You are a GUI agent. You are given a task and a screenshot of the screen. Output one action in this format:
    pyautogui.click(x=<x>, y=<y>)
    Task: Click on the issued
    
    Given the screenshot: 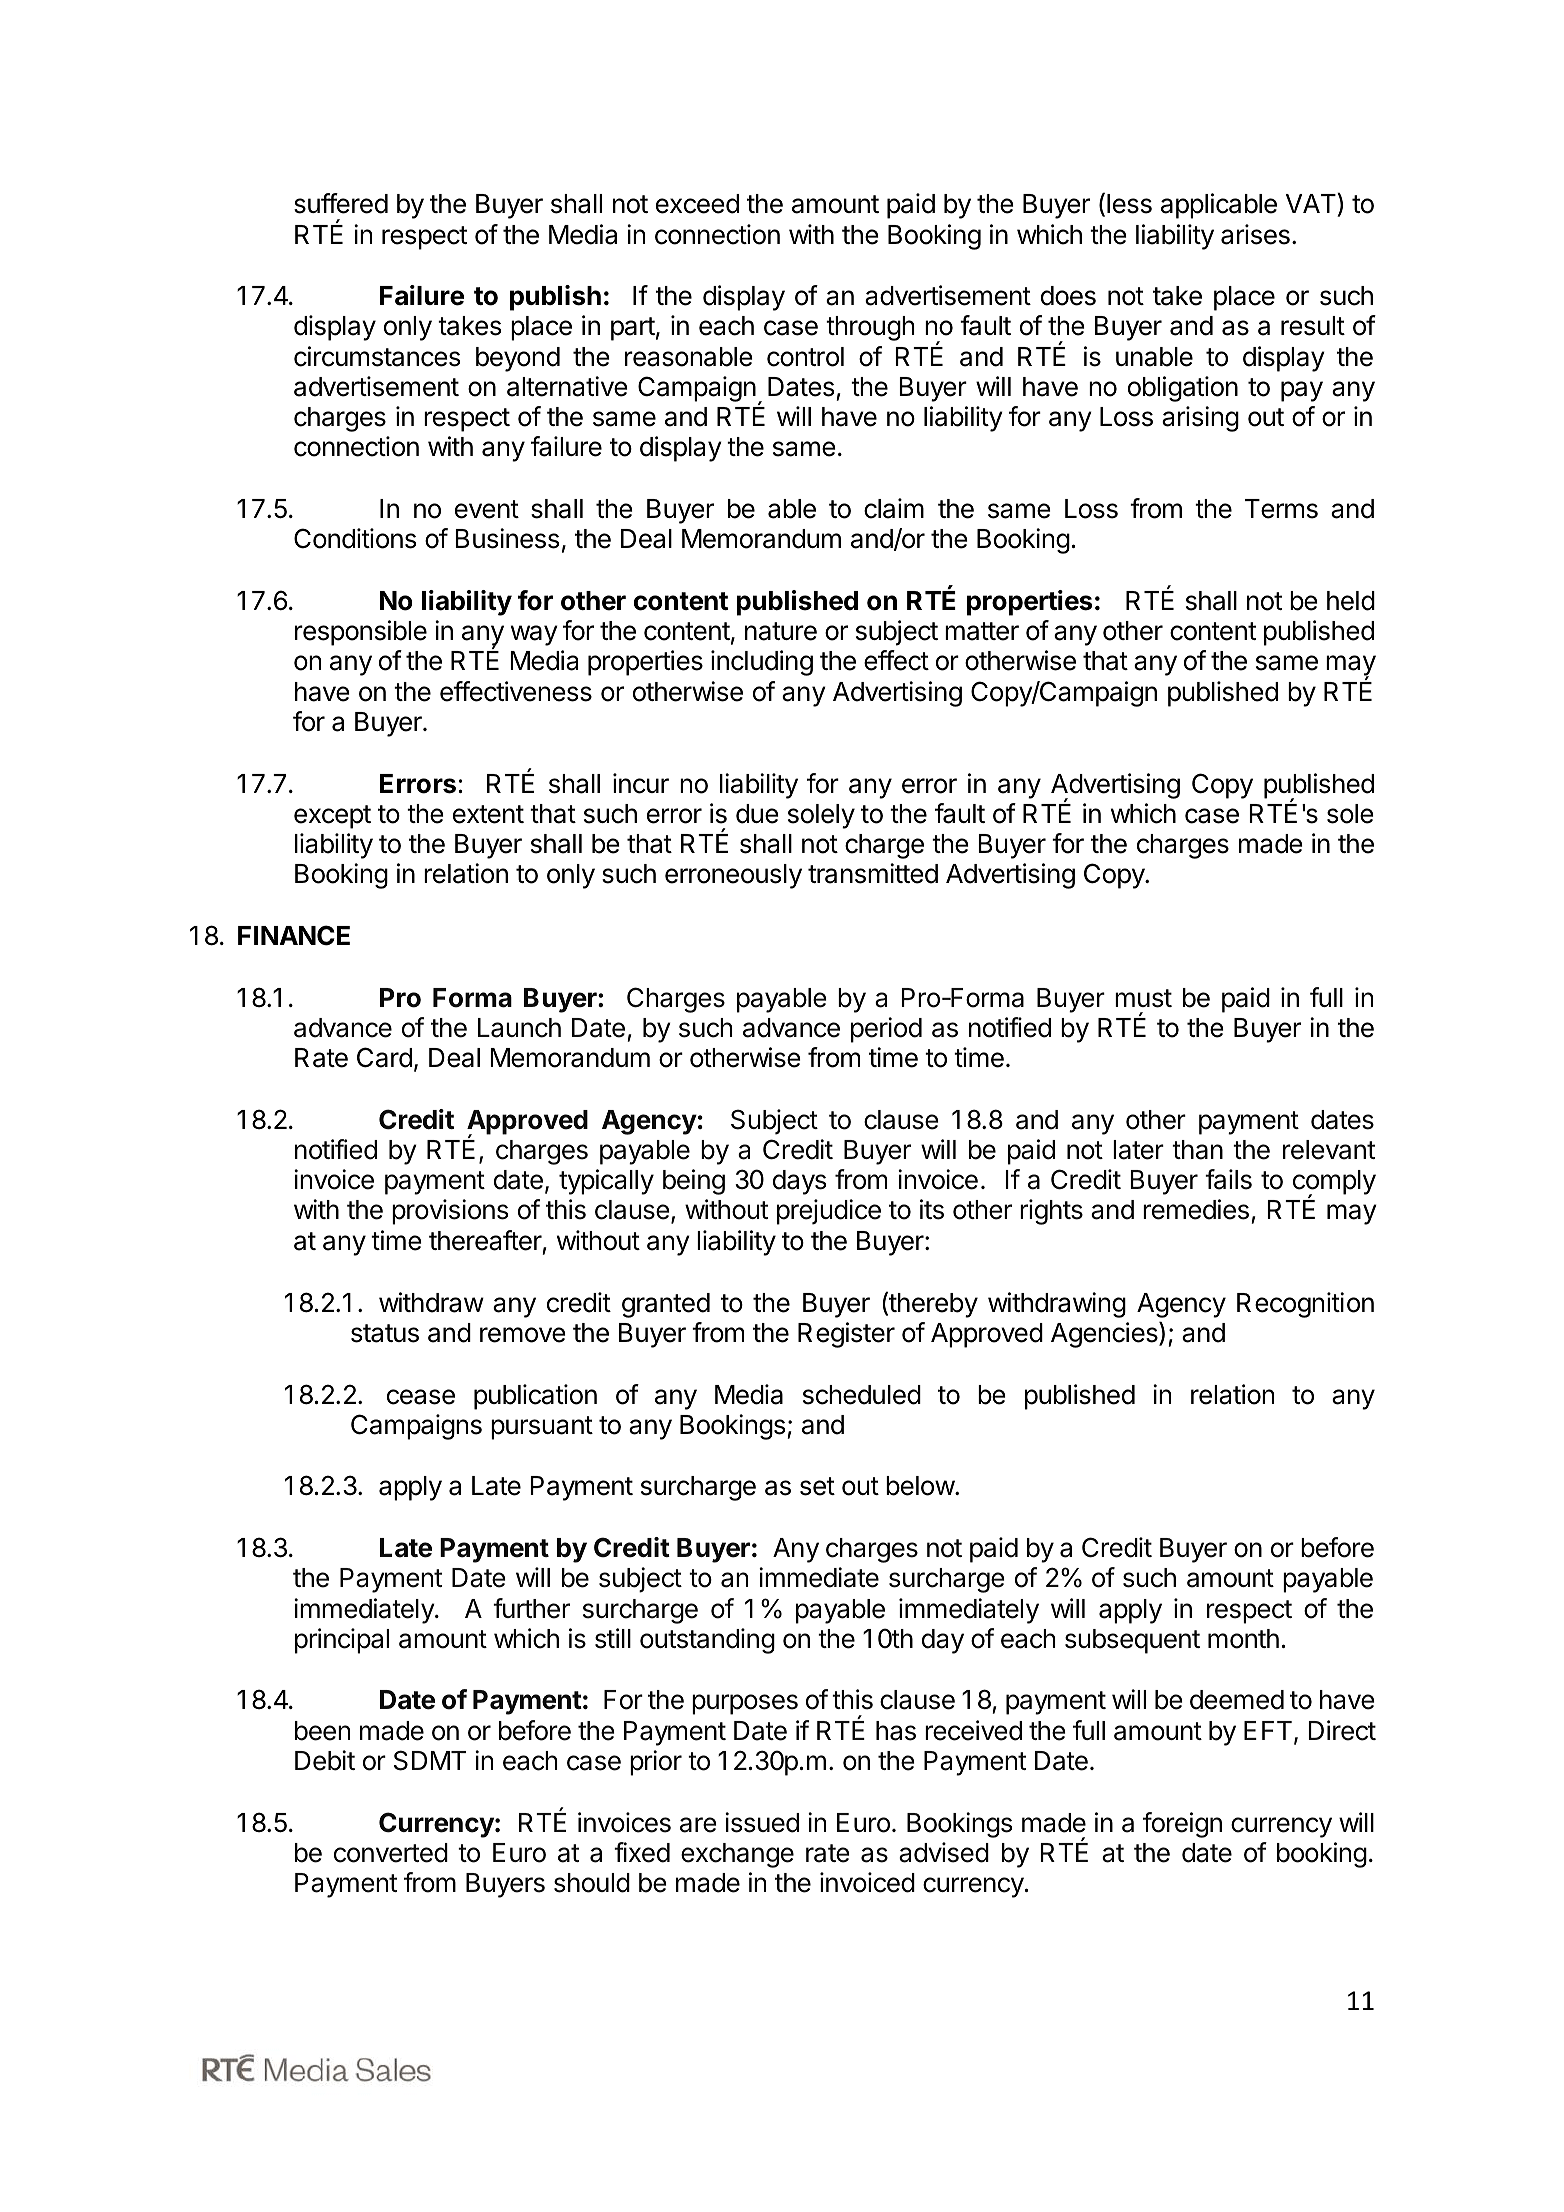 What is the action you would take?
    pyautogui.click(x=762, y=1822)
